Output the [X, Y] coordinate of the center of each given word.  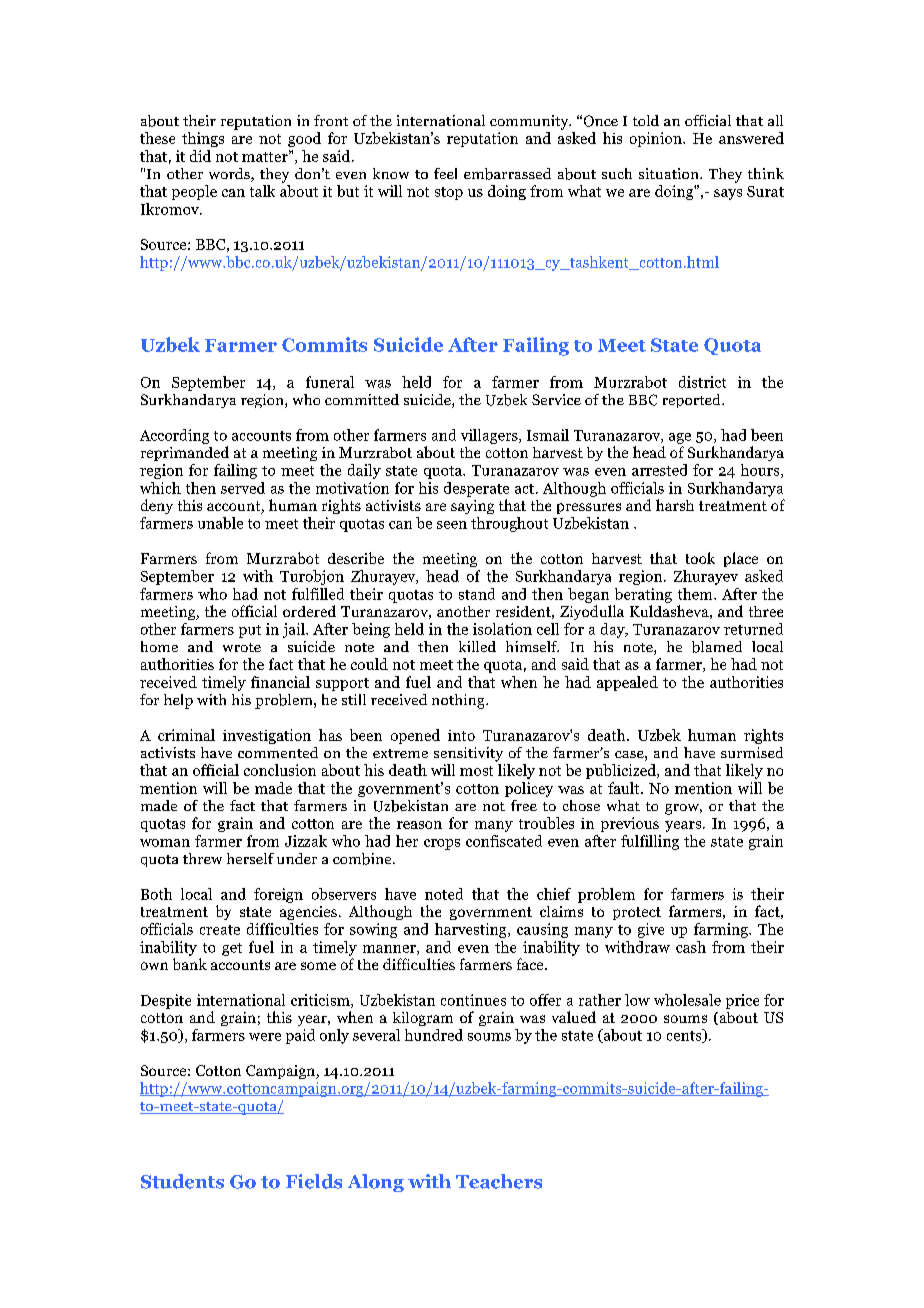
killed [477, 646]
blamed [717, 647]
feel [445, 173]
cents [685, 1036]
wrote [242, 647]
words [230, 175]
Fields [314, 1181]
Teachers [499, 1181]
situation [670, 173]
